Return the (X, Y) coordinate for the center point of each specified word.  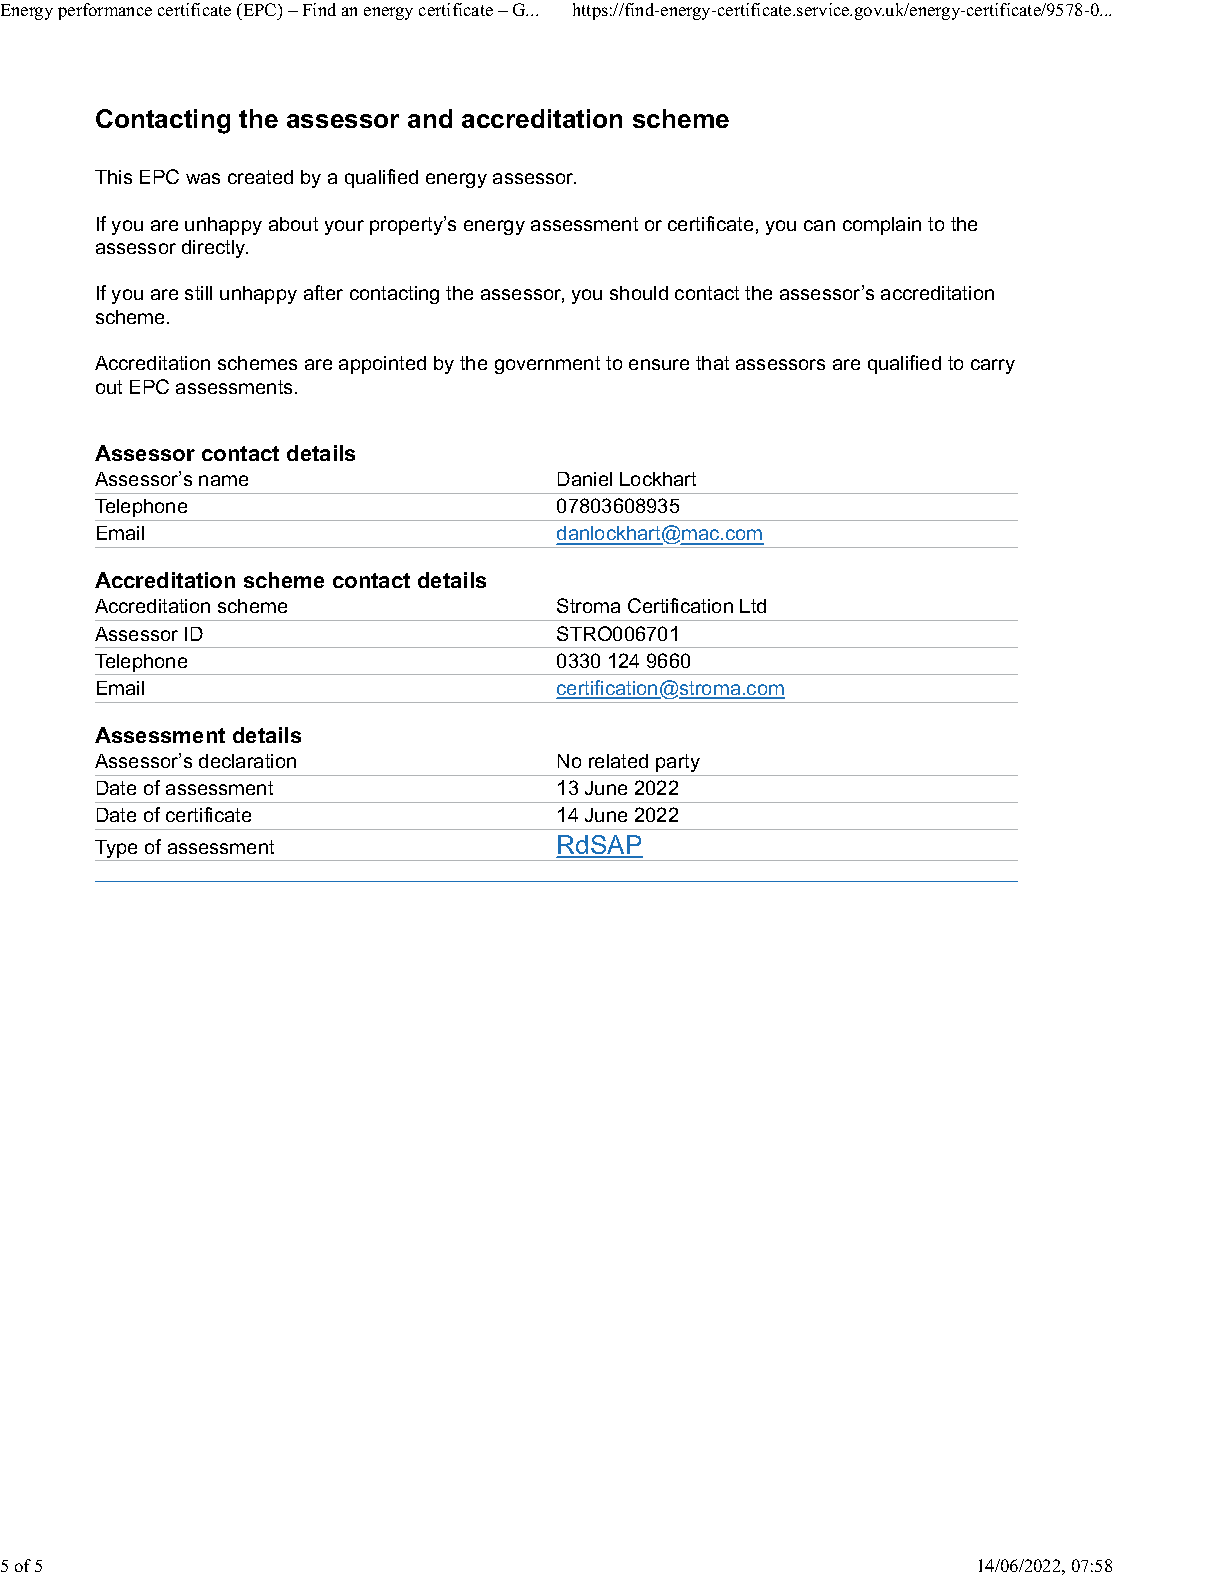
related (618, 761)
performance (105, 11)
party (678, 763)
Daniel (585, 479)
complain (882, 226)
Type (118, 850)
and (430, 118)
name (223, 480)
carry (993, 366)
